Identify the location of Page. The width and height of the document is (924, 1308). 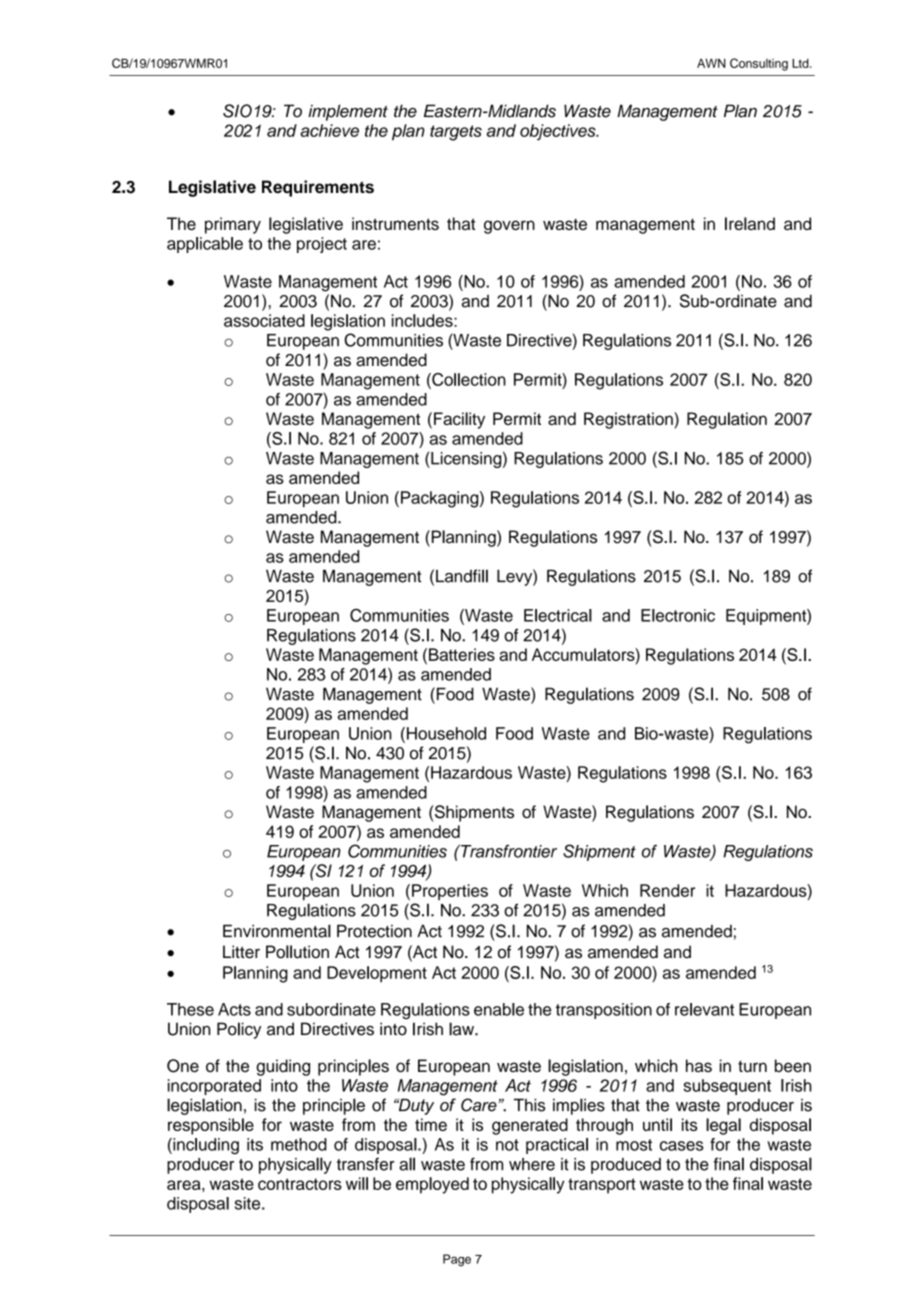
(457, 1260).
